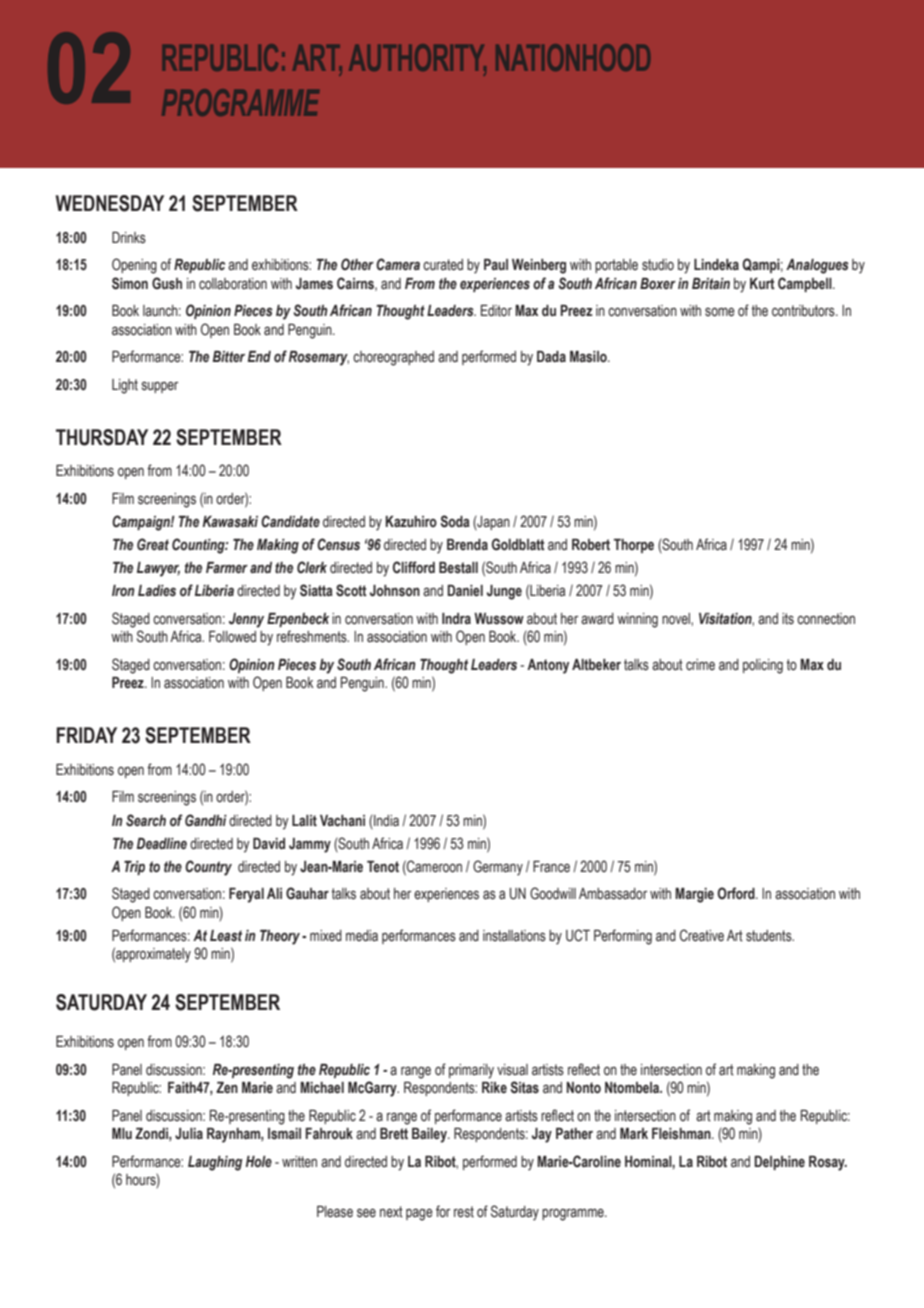 This page has width=924, height=1308. I want to click on policing, so click(763, 666).
